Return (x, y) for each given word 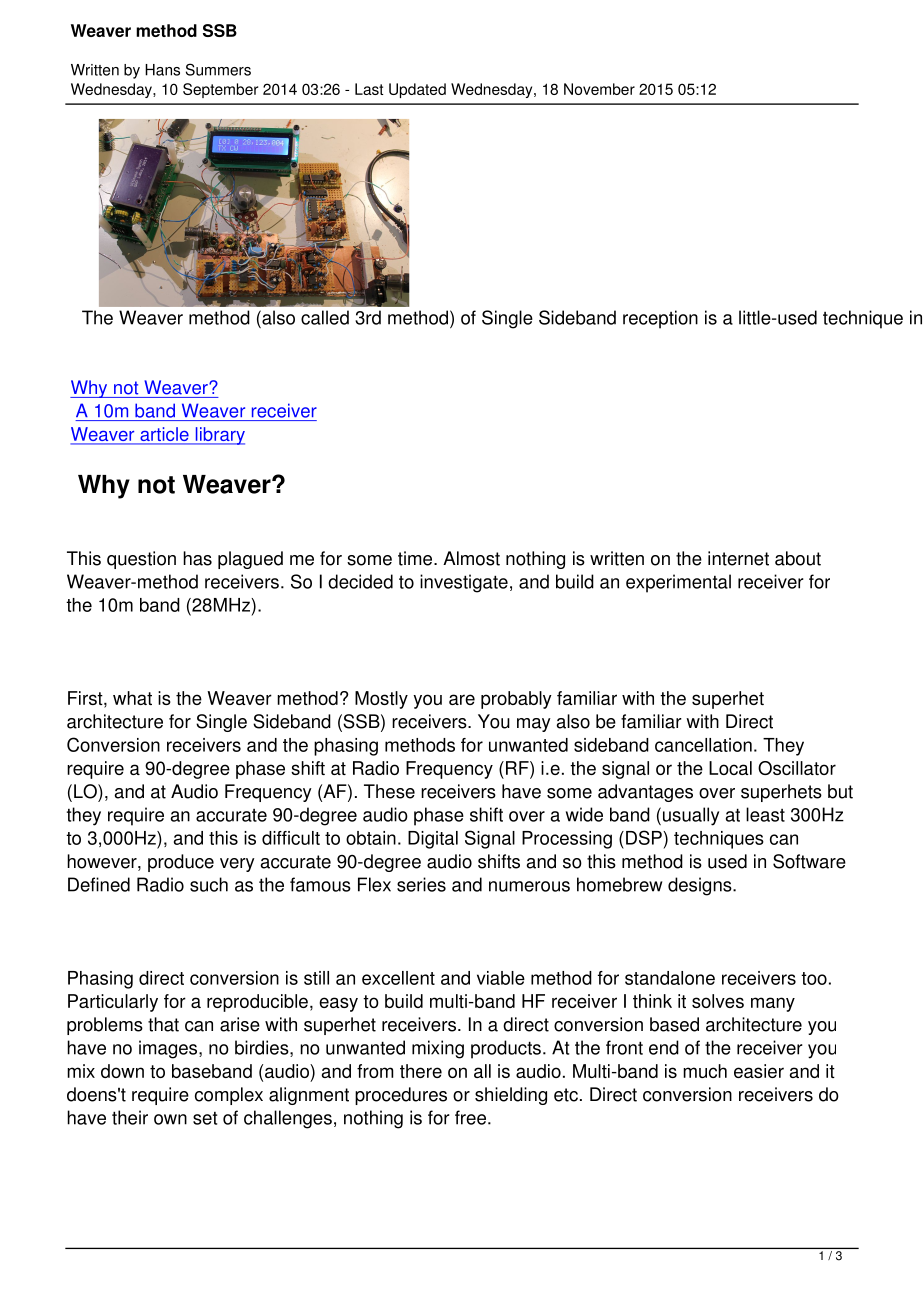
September (220, 90)
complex (229, 1096)
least (765, 814)
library (219, 436)
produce (181, 863)
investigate (464, 583)
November (599, 89)
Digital (433, 840)
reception (660, 319)
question (141, 560)
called (325, 317)
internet (738, 558)
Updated (417, 90)
